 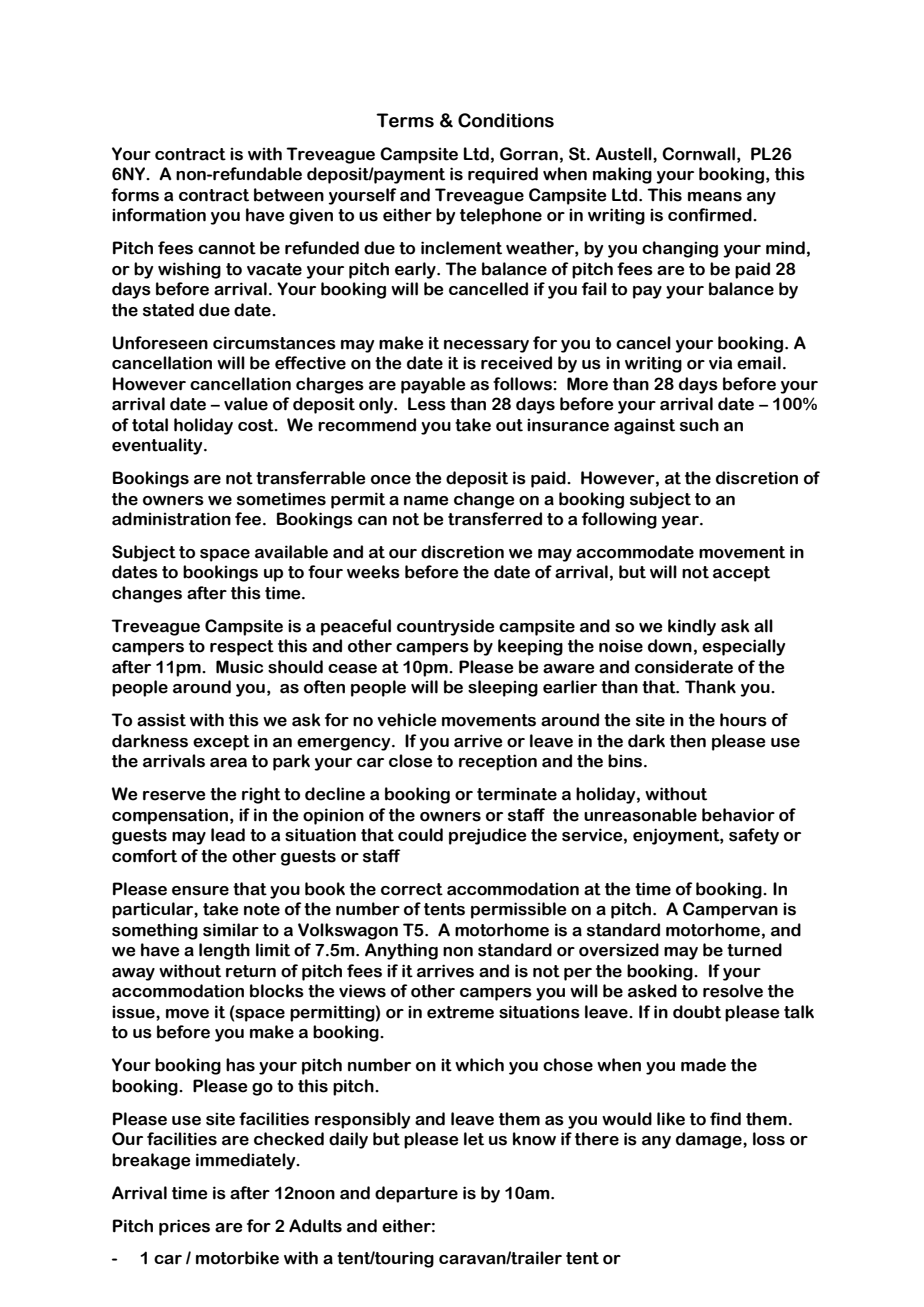 I want to click on Cornwall, so click(x=698, y=154).
